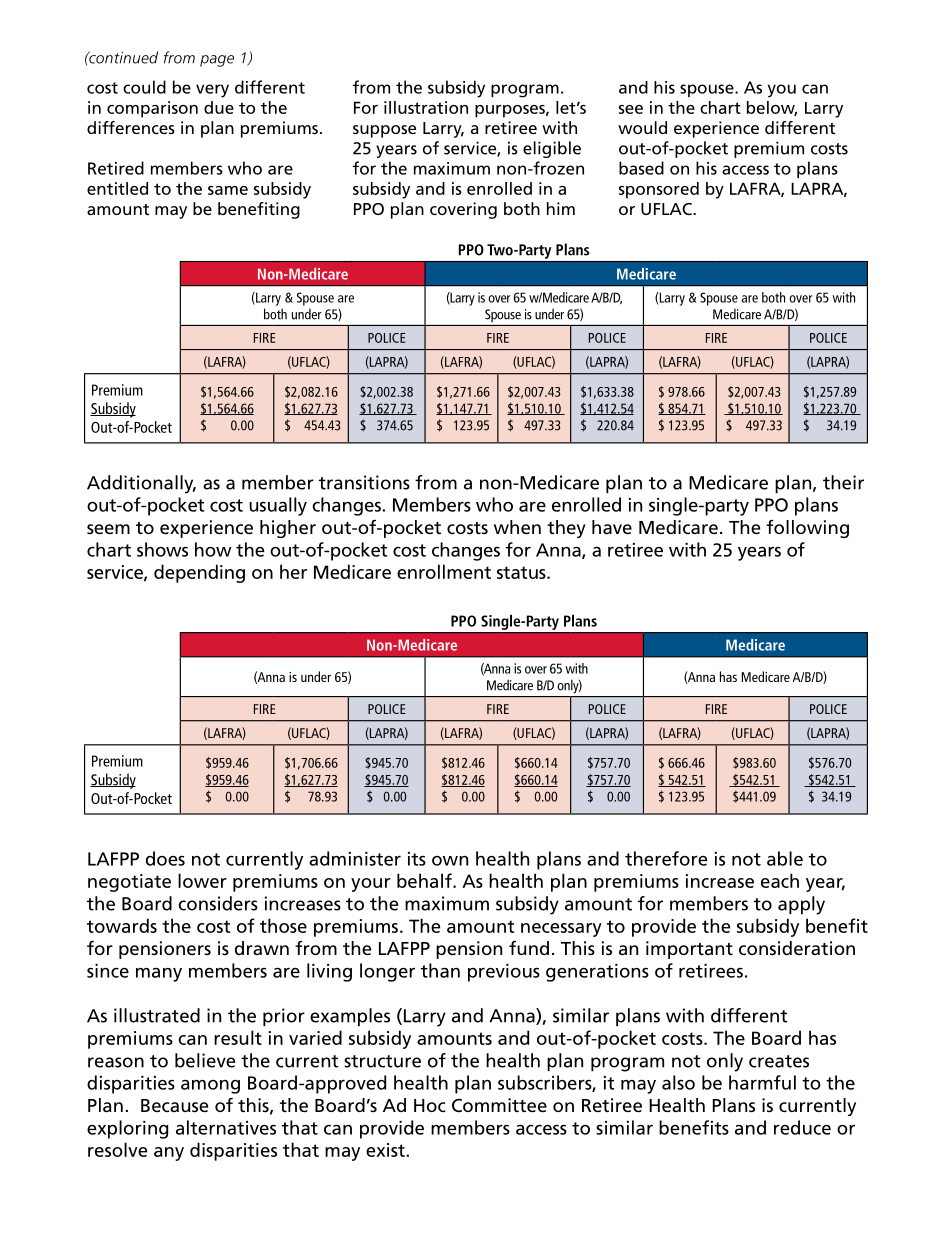  What do you see at coordinates (807, 528) in the screenshot?
I see `following` at bounding box center [807, 528].
